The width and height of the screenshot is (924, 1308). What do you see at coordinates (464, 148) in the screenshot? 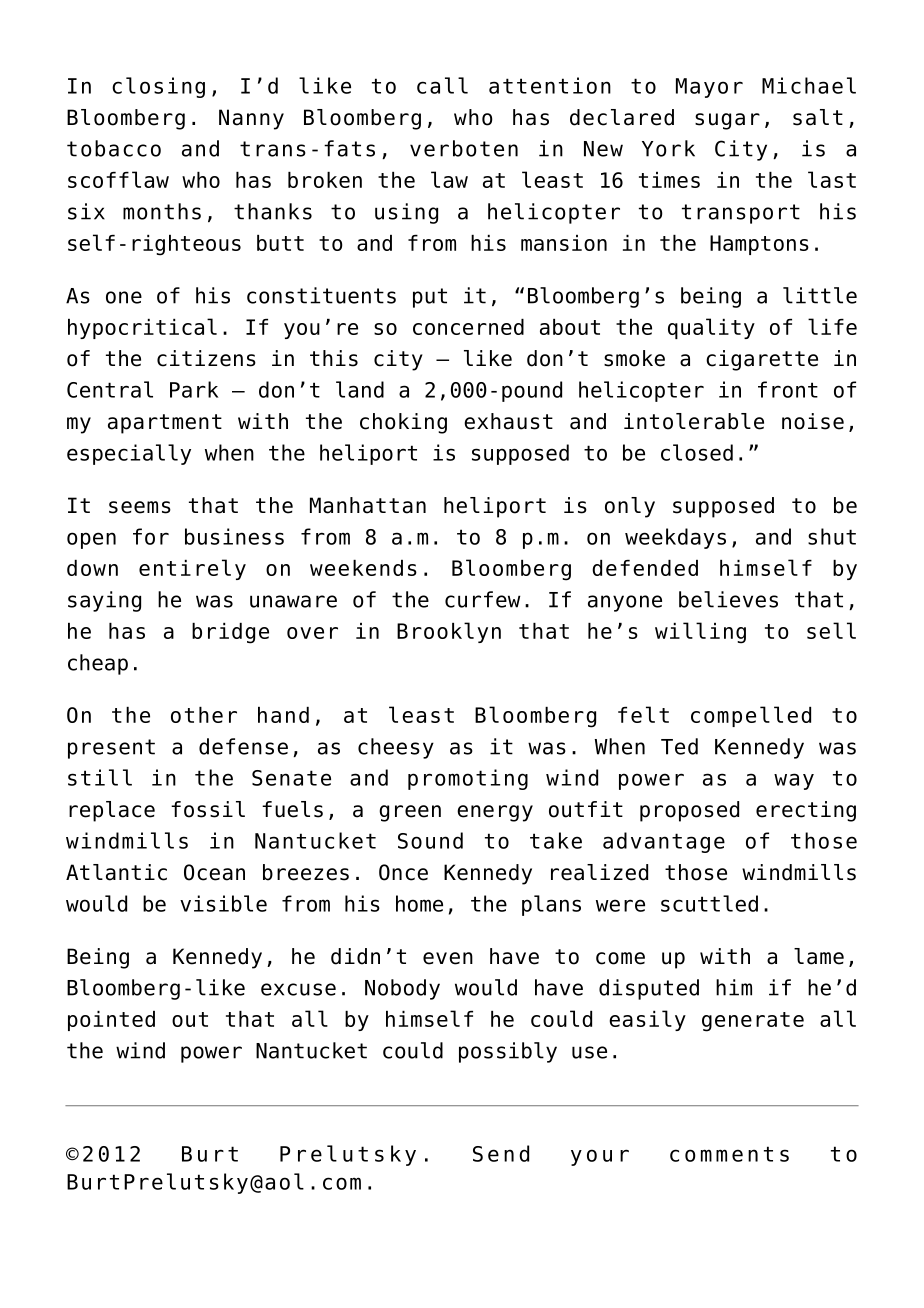
I see `verboten` at bounding box center [464, 148].
